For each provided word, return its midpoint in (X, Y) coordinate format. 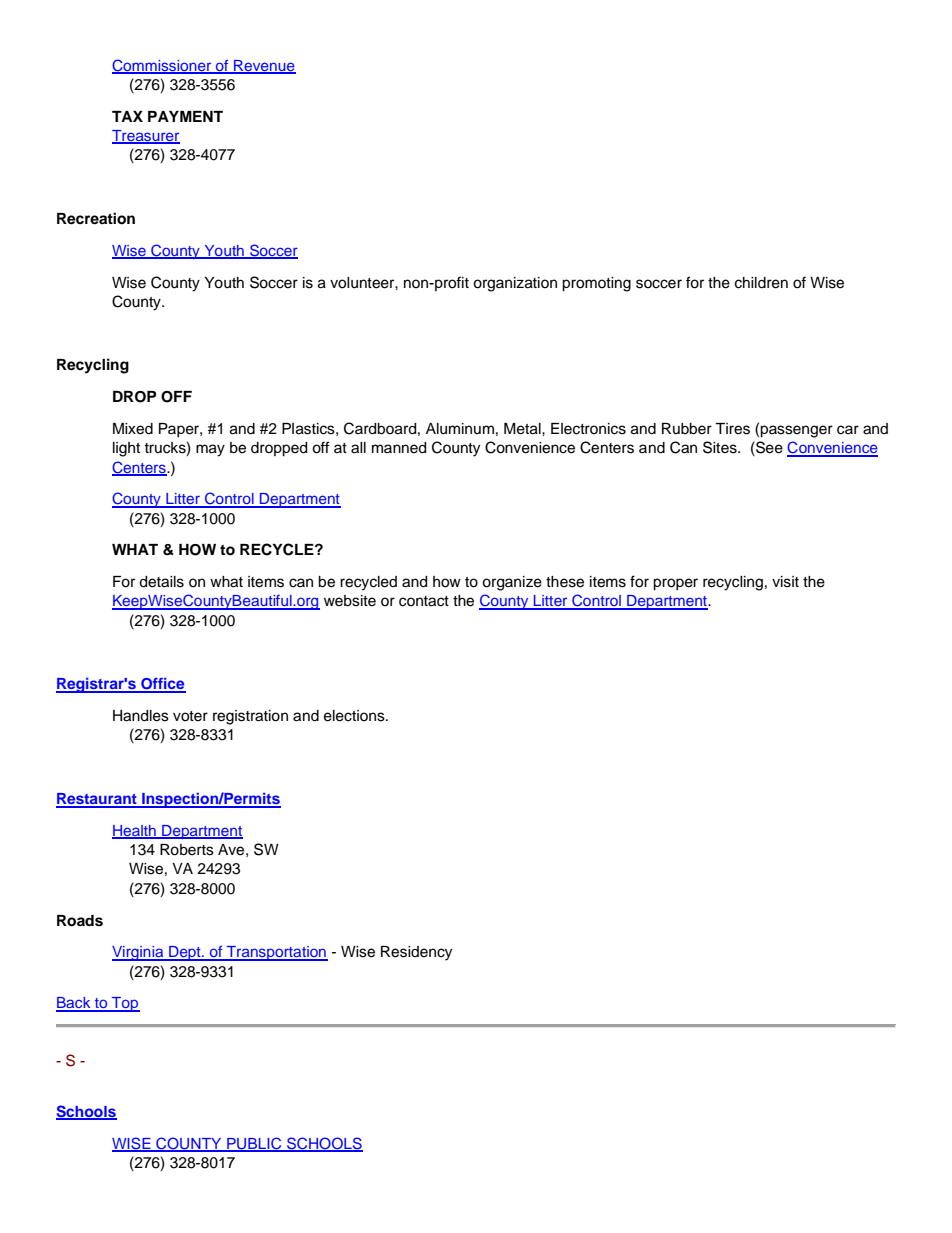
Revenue (264, 66)
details (161, 582)
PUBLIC (254, 1144)
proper (675, 584)
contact (424, 601)
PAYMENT (185, 116)
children (761, 283)
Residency (416, 953)
